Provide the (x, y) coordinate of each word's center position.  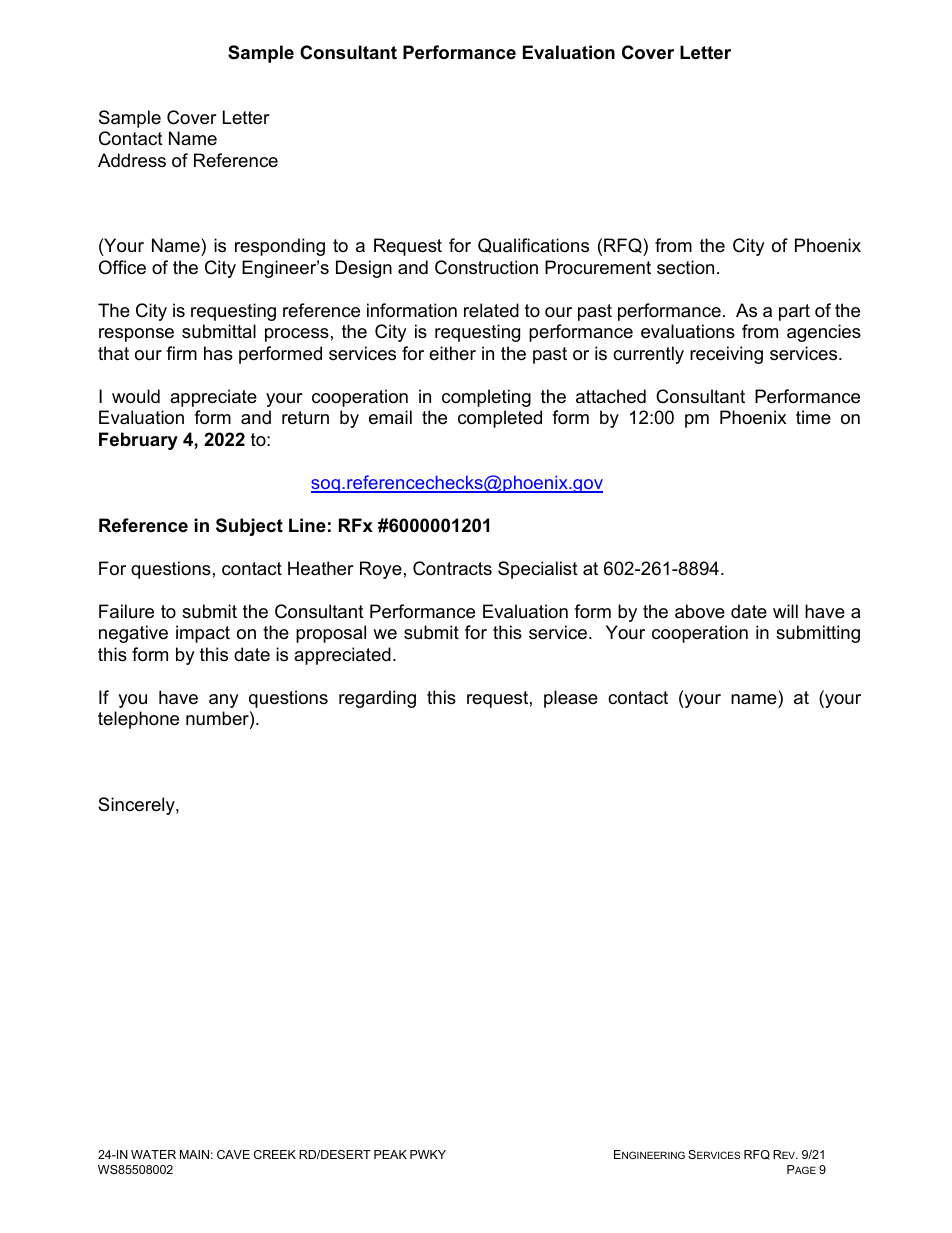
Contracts (452, 568)
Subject (249, 527)
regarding (377, 699)
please (571, 699)
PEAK (390, 1154)
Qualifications (533, 245)
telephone (138, 720)
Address (132, 160)
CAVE (233, 1154)
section (685, 267)
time (813, 417)
